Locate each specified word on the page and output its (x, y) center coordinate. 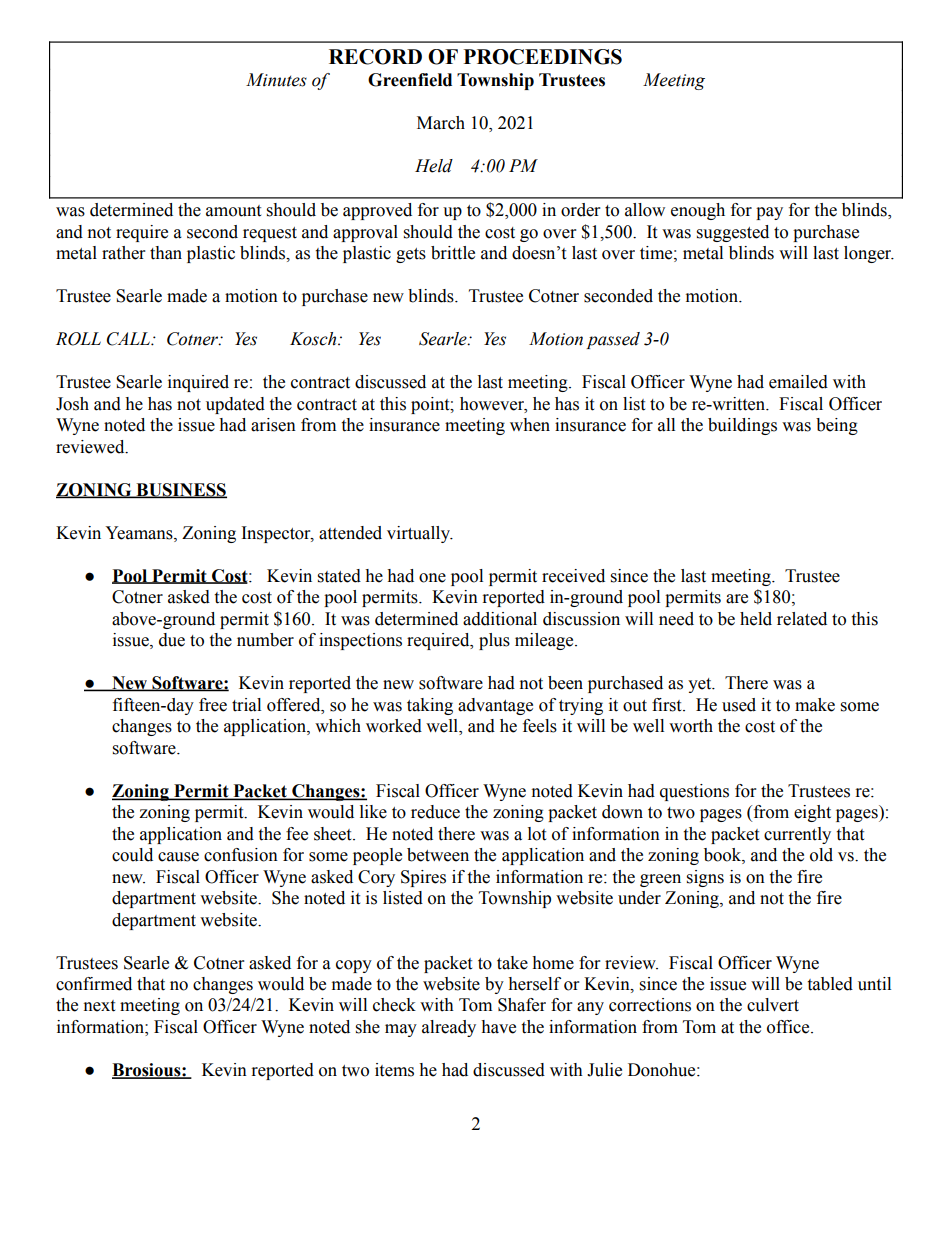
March (441, 123)
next (99, 1006)
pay (769, 213)
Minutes (276, 80)
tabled (830, 984)
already (449, 1028)
